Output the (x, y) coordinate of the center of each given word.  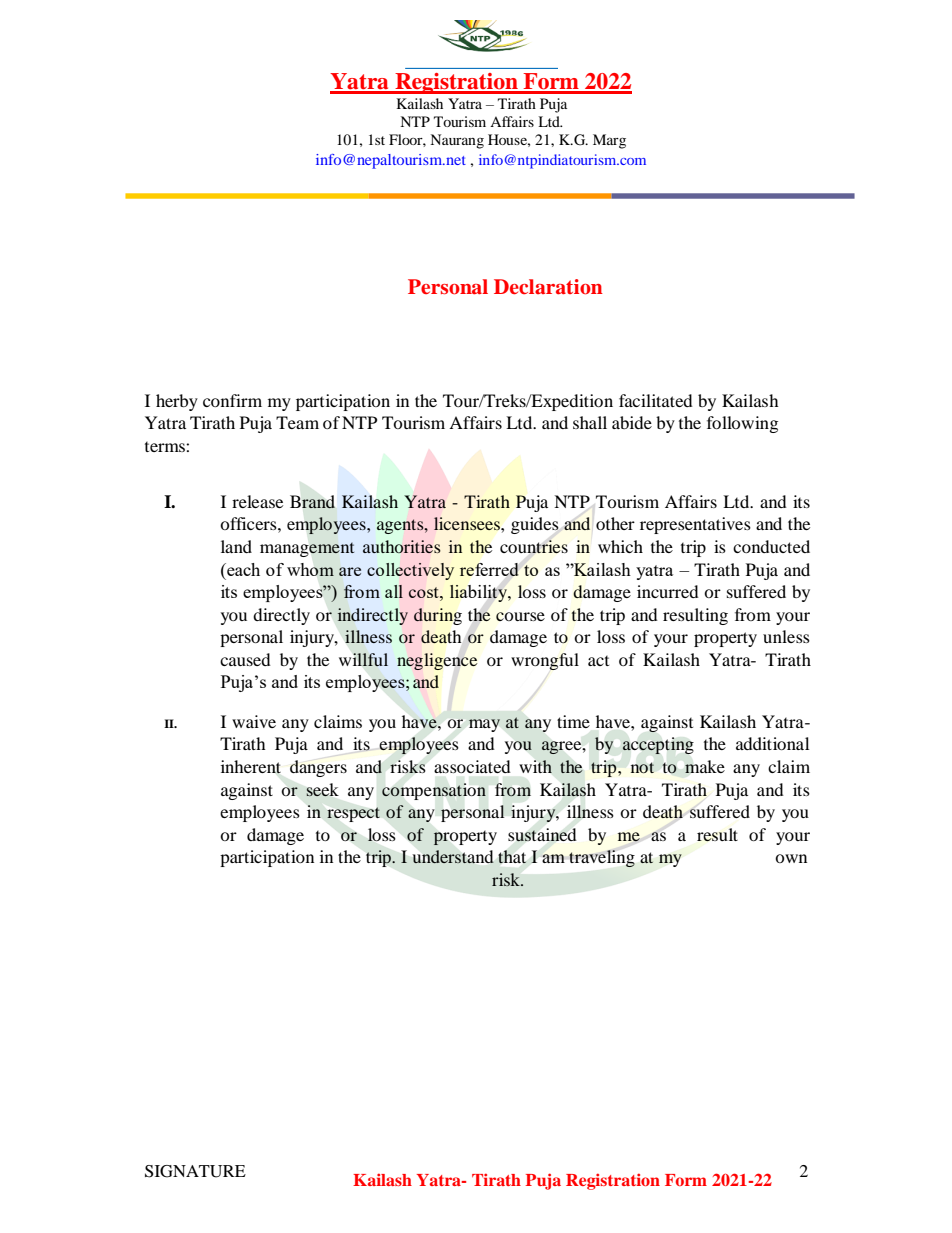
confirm (232, 400)
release (257, 501)
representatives (695, 525)
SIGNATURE (195, 1171)
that (512, 856)
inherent (251, 767)
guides (535, 525)
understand (453, 856)
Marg (609, 141)
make (705, 766)
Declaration (548, 287)
